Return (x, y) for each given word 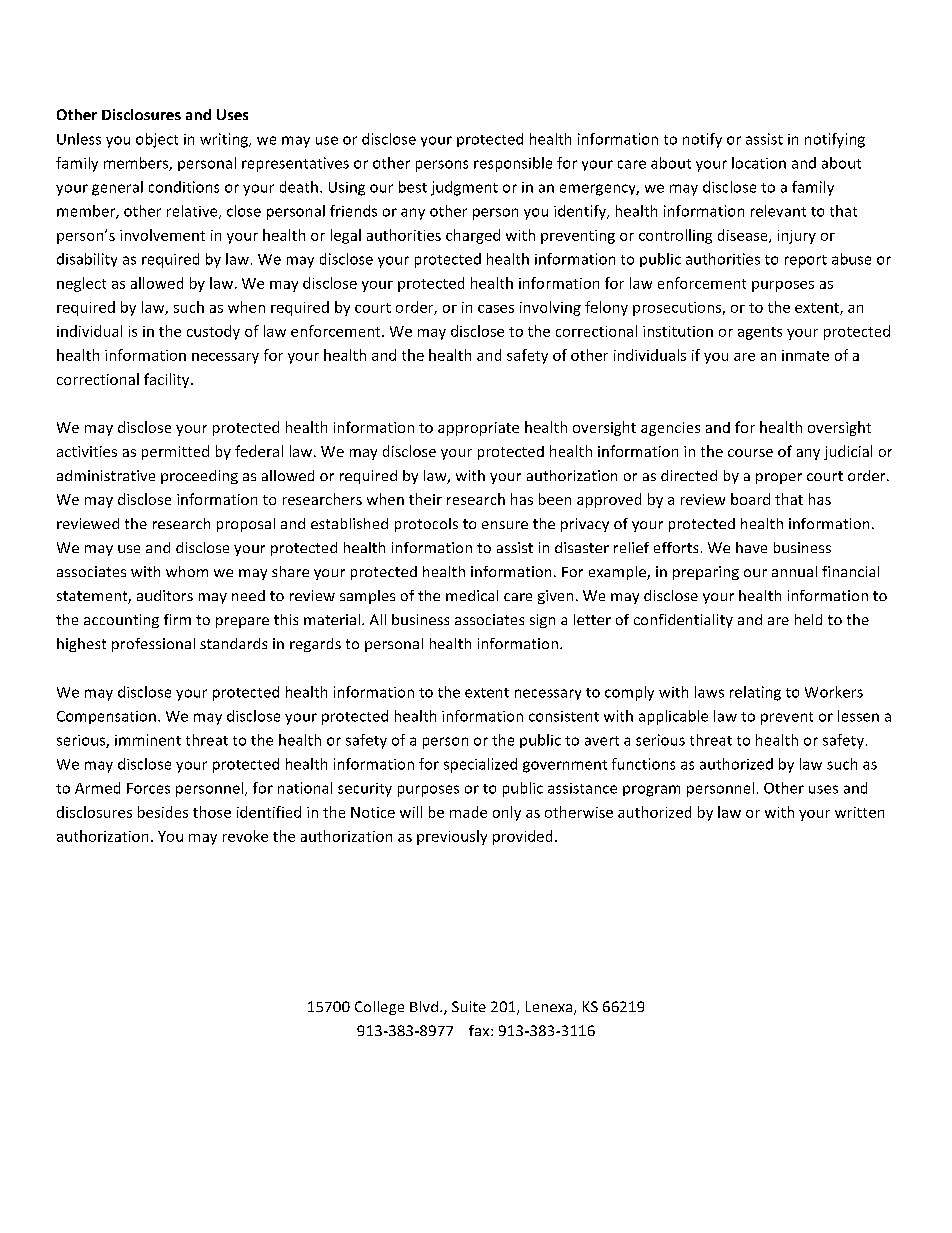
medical (472, 595)
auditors (165, 595)
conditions (184, 187)
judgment (464, 188)
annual (794, 571)
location (759, 163)
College (379, 1008)
